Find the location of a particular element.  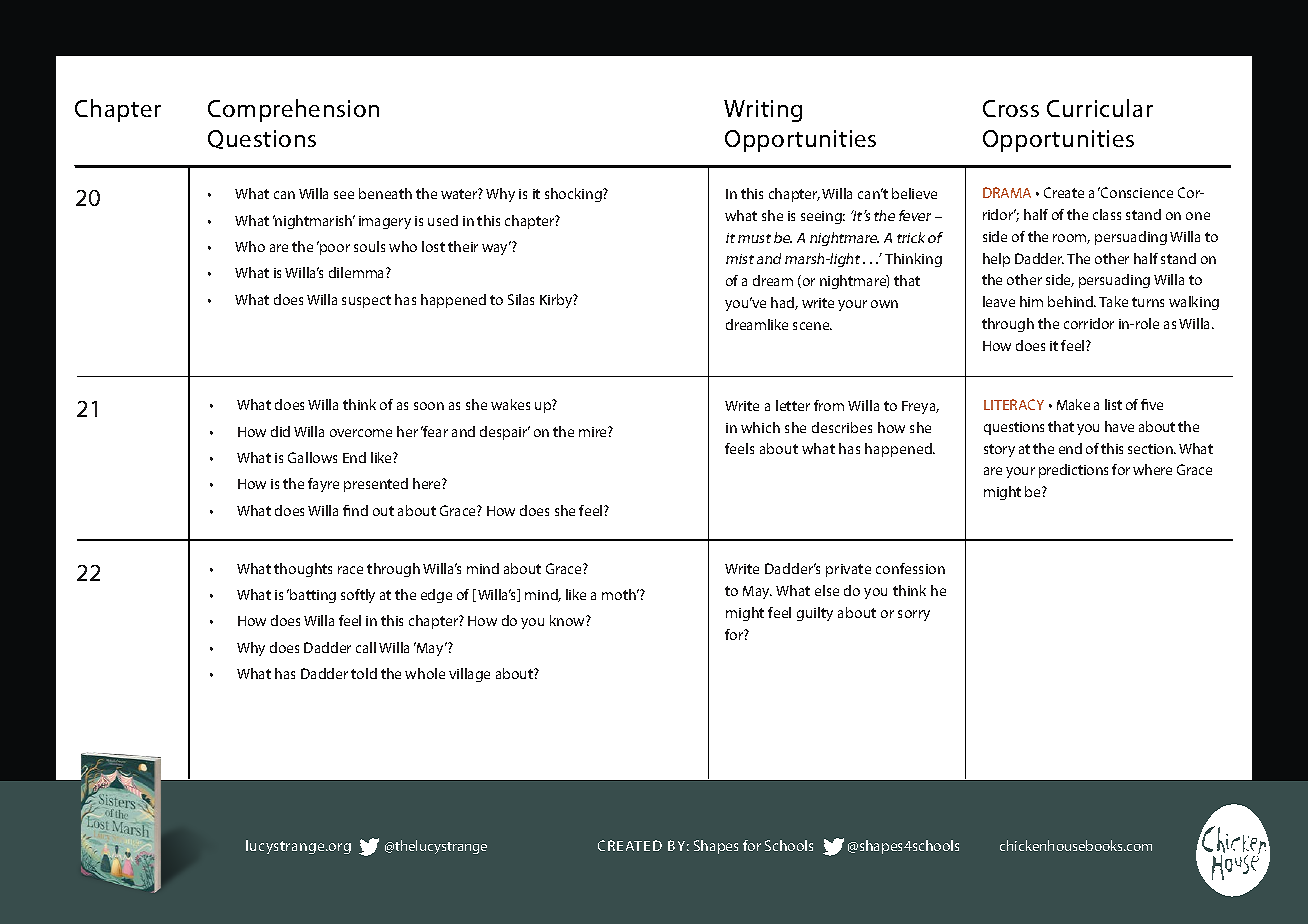

souls is located at coordinates (369, 246).
